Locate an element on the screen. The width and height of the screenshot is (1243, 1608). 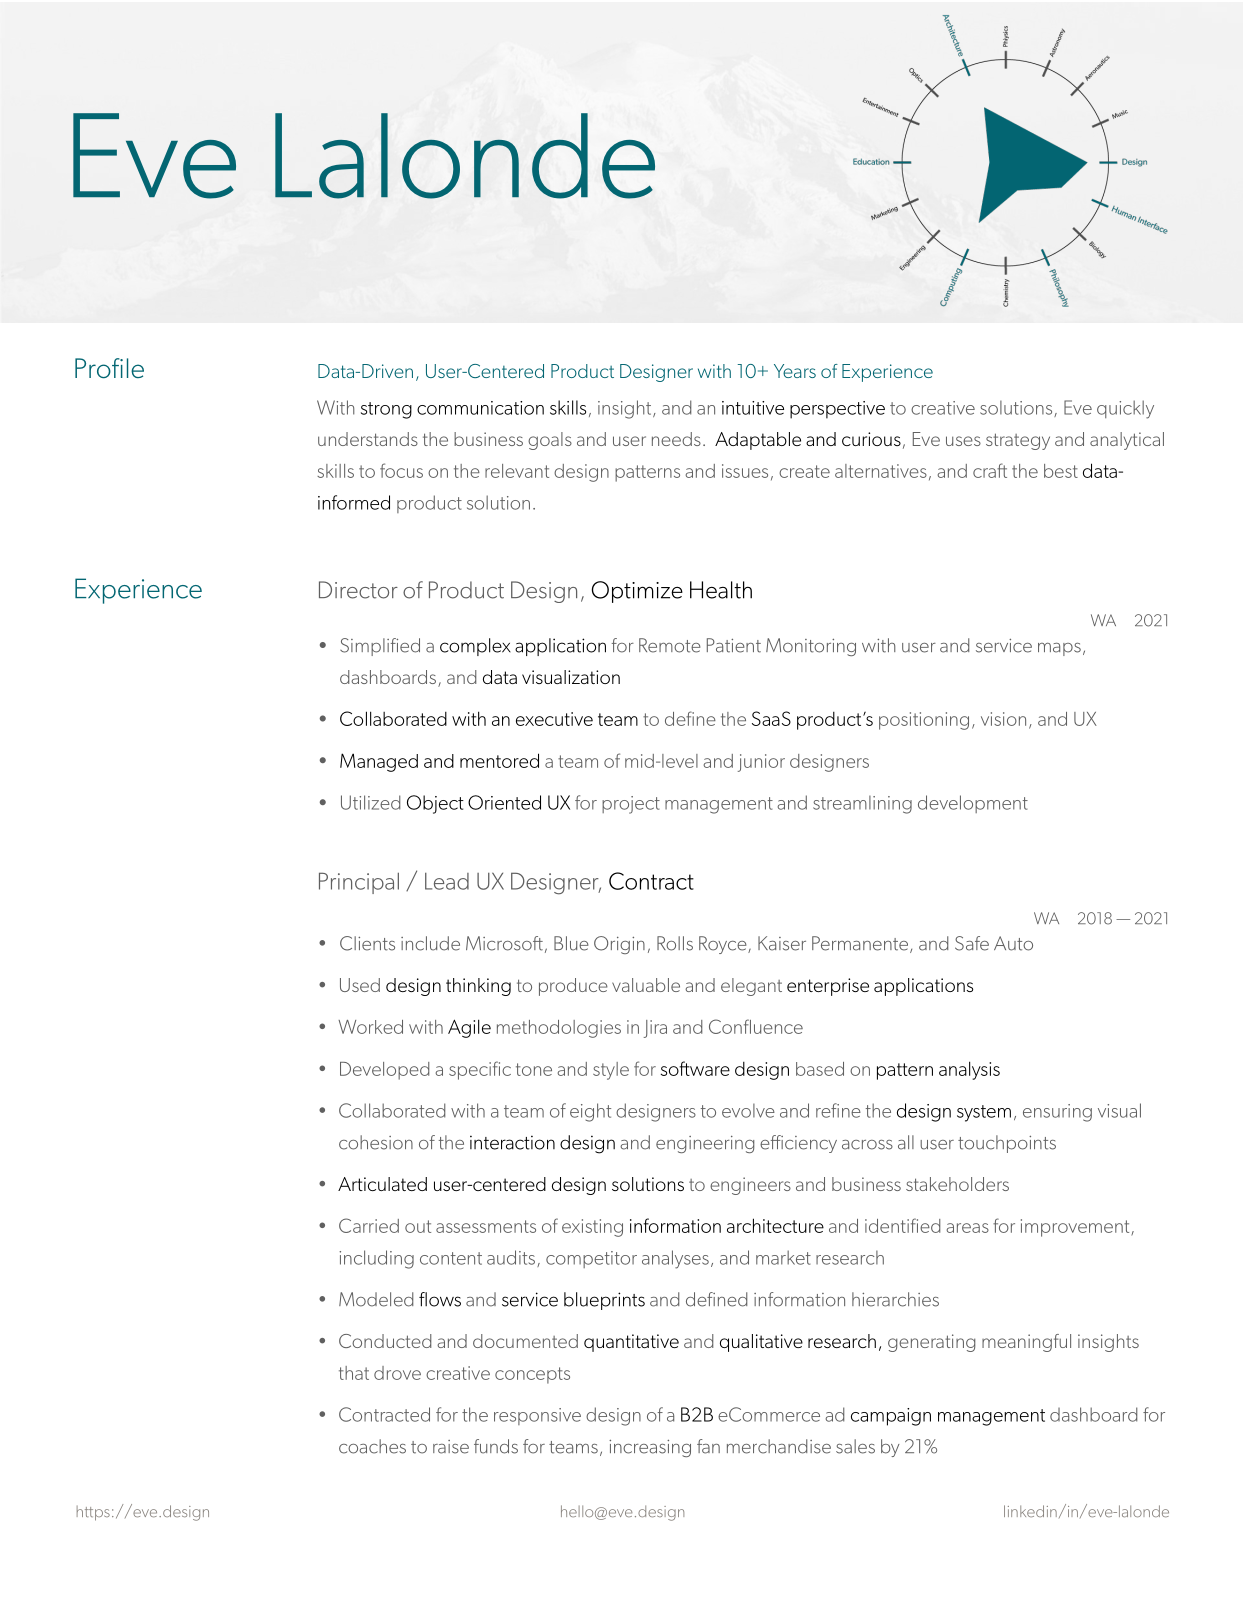
Royce is located at coordinates (724, 945).
